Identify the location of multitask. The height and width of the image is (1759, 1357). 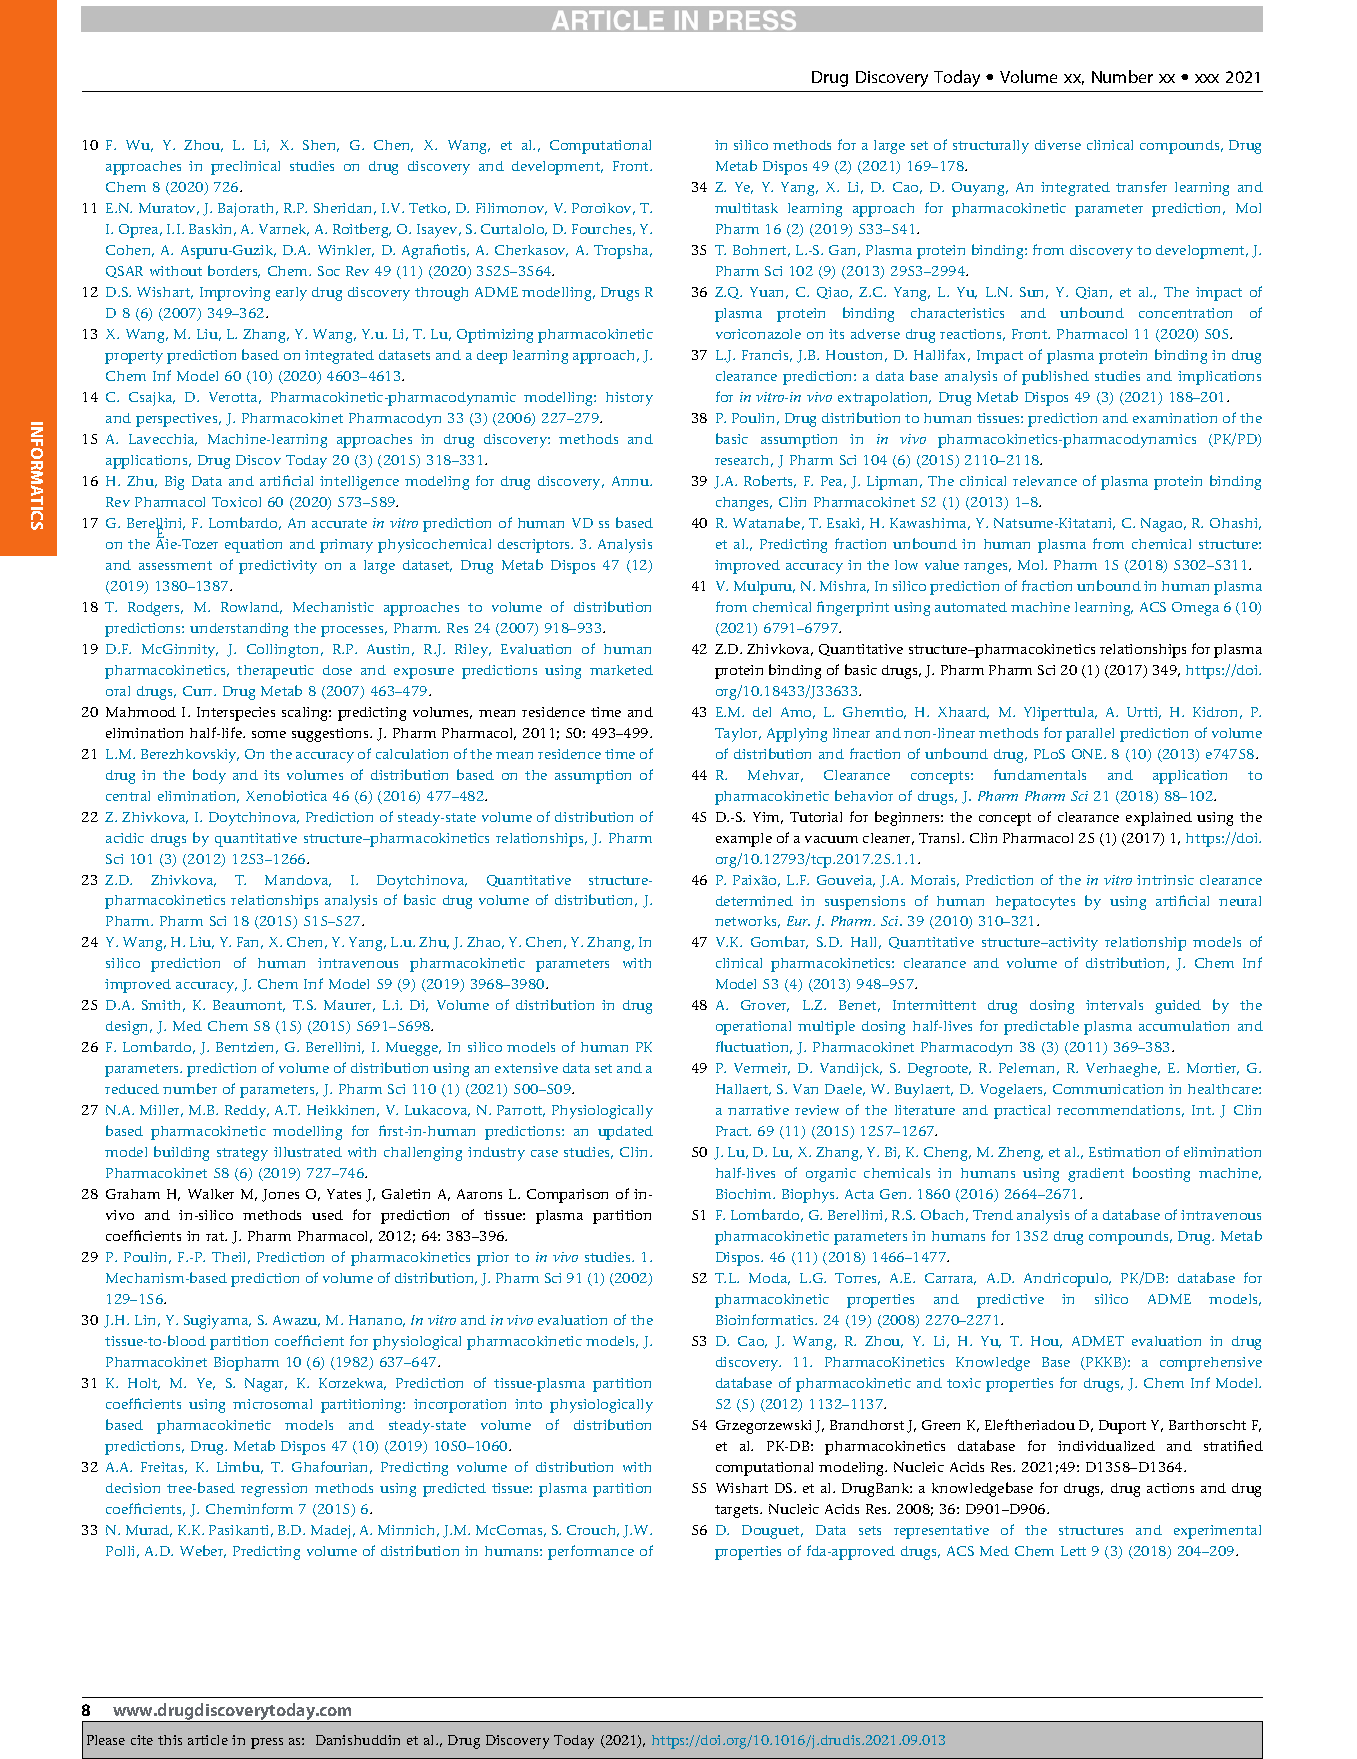
(746, 208).
